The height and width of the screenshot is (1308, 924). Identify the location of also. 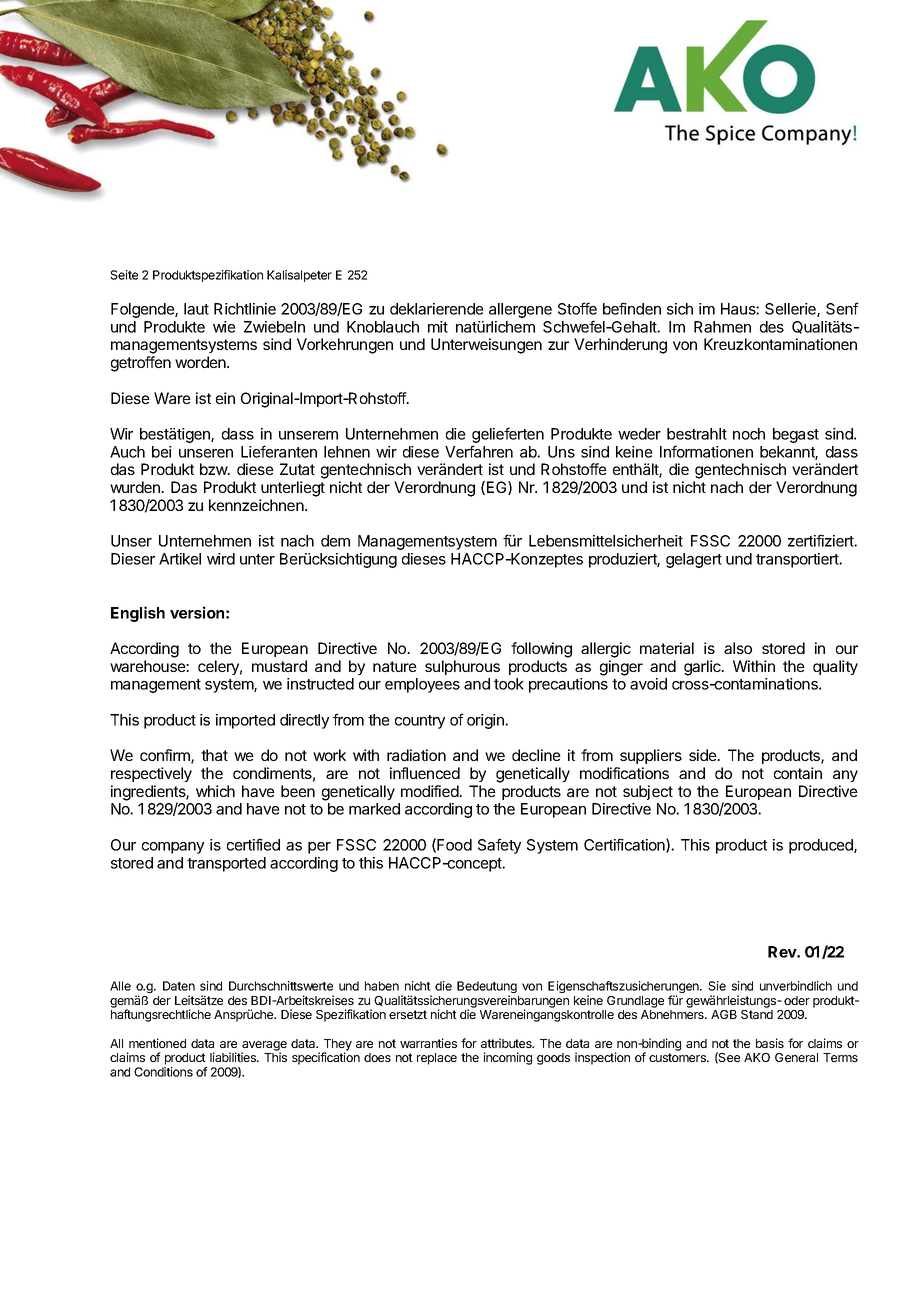
(738, 648).
